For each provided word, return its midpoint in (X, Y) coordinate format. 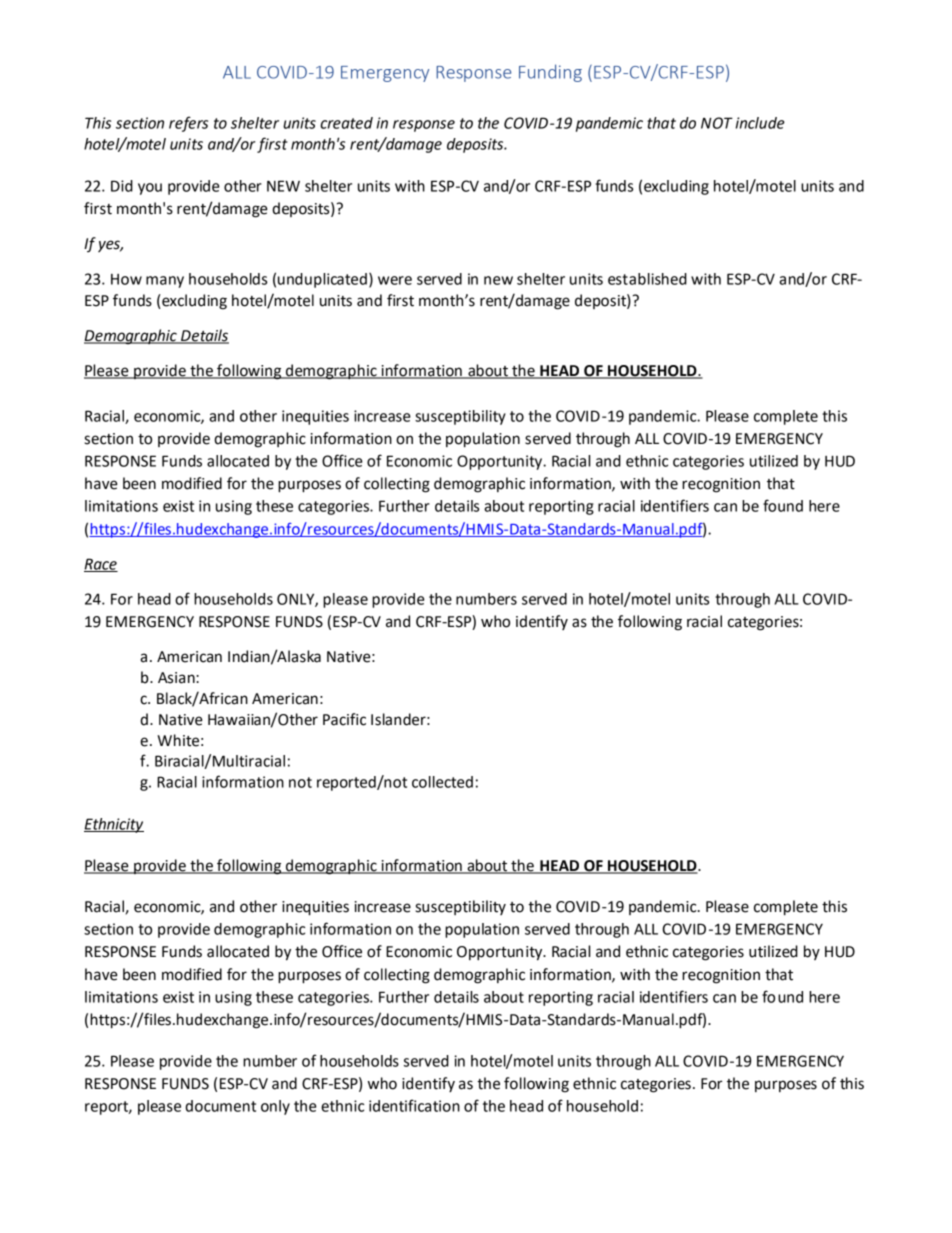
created (346, 123)
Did (122, 186)
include (760, 123)
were (395, 280)
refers (188, 124)
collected (442, 782)
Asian (177, 678)
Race (101, 565)
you (150, 189)
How (126, 279)
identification (414, 1105)
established (647, 279)
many (165, 282)
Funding (550, 73)
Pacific (344, 719)
